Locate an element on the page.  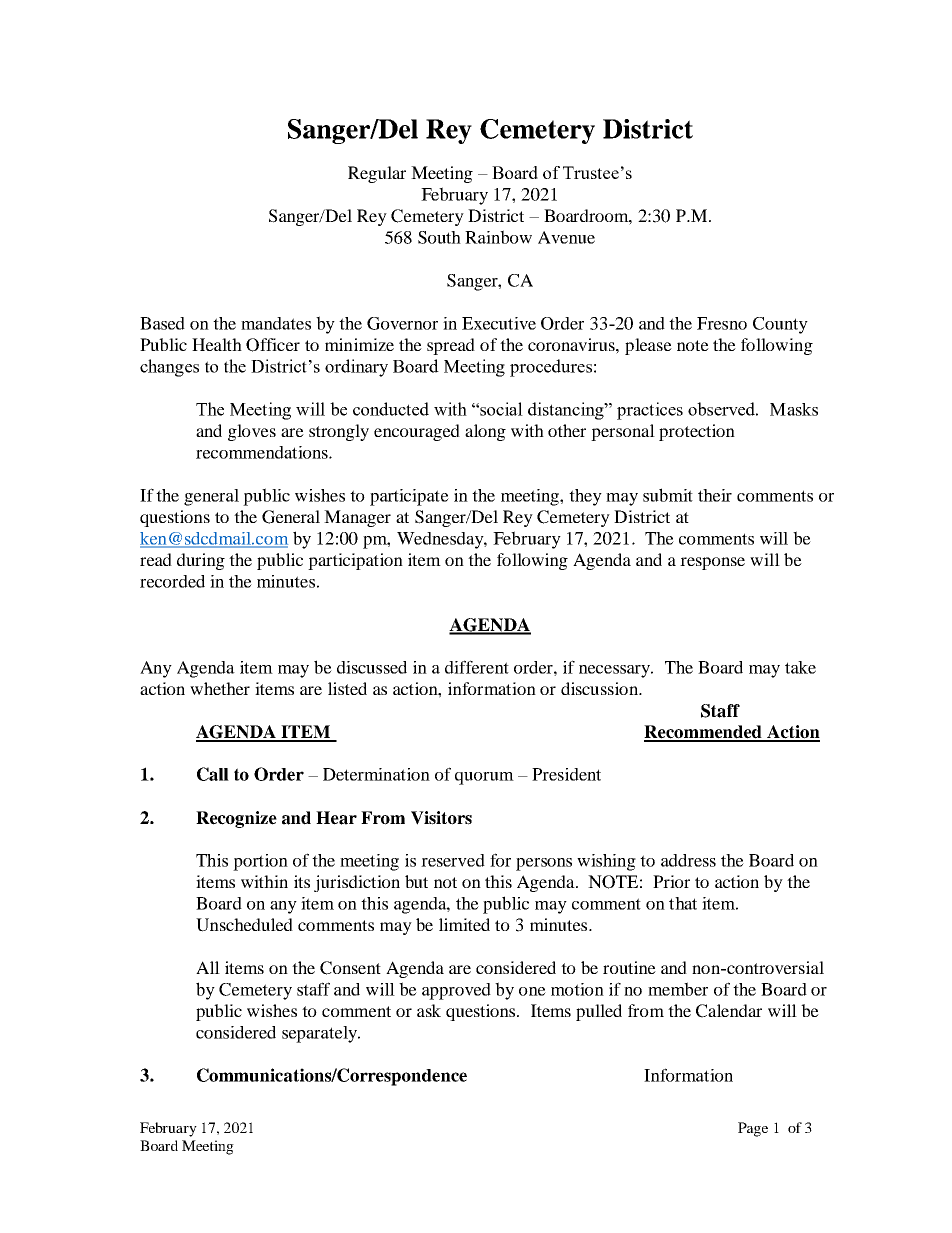
separately is located at coordinates (320, 1034).
